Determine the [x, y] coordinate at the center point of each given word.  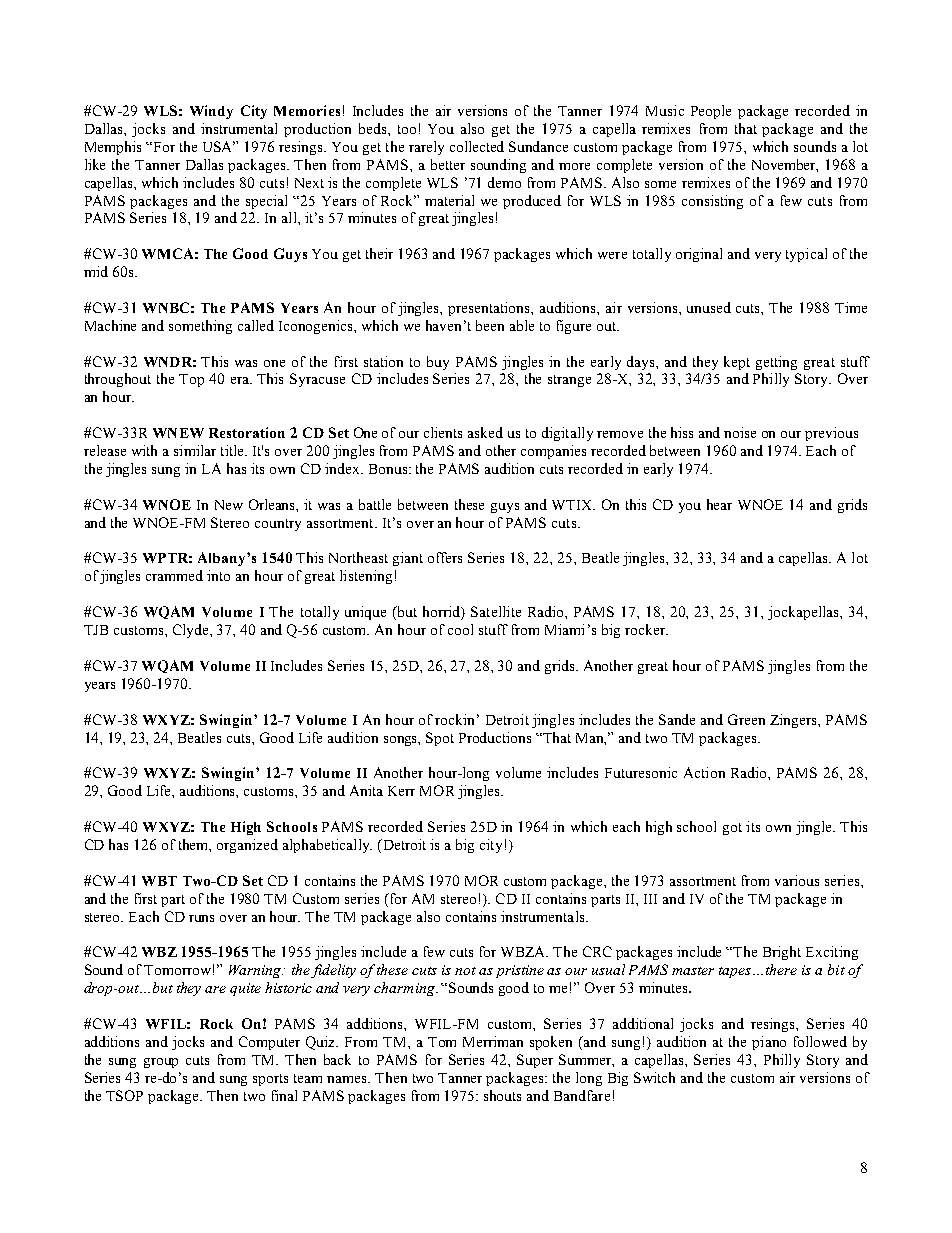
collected [477, 146]
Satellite [496, 611]
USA [219, 146]
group [161, 1063]
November [785, 165]
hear [719, 504]
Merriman [493, 1041]
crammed [174, 575]
